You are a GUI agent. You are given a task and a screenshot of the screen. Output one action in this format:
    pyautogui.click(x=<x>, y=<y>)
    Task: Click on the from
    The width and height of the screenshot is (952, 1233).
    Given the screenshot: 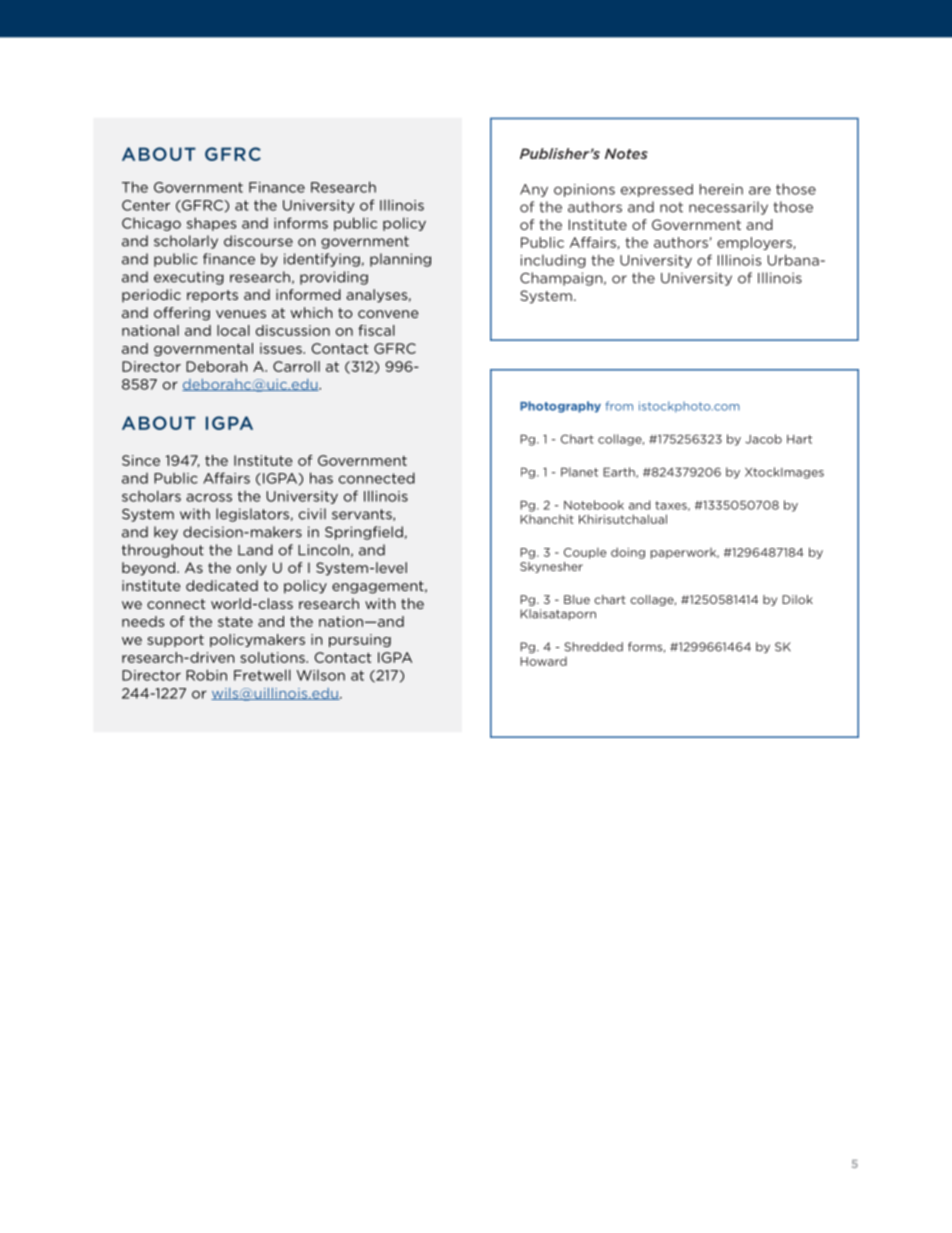 What is the action you would take?
    pyautogui.click(x=619, y=406)
